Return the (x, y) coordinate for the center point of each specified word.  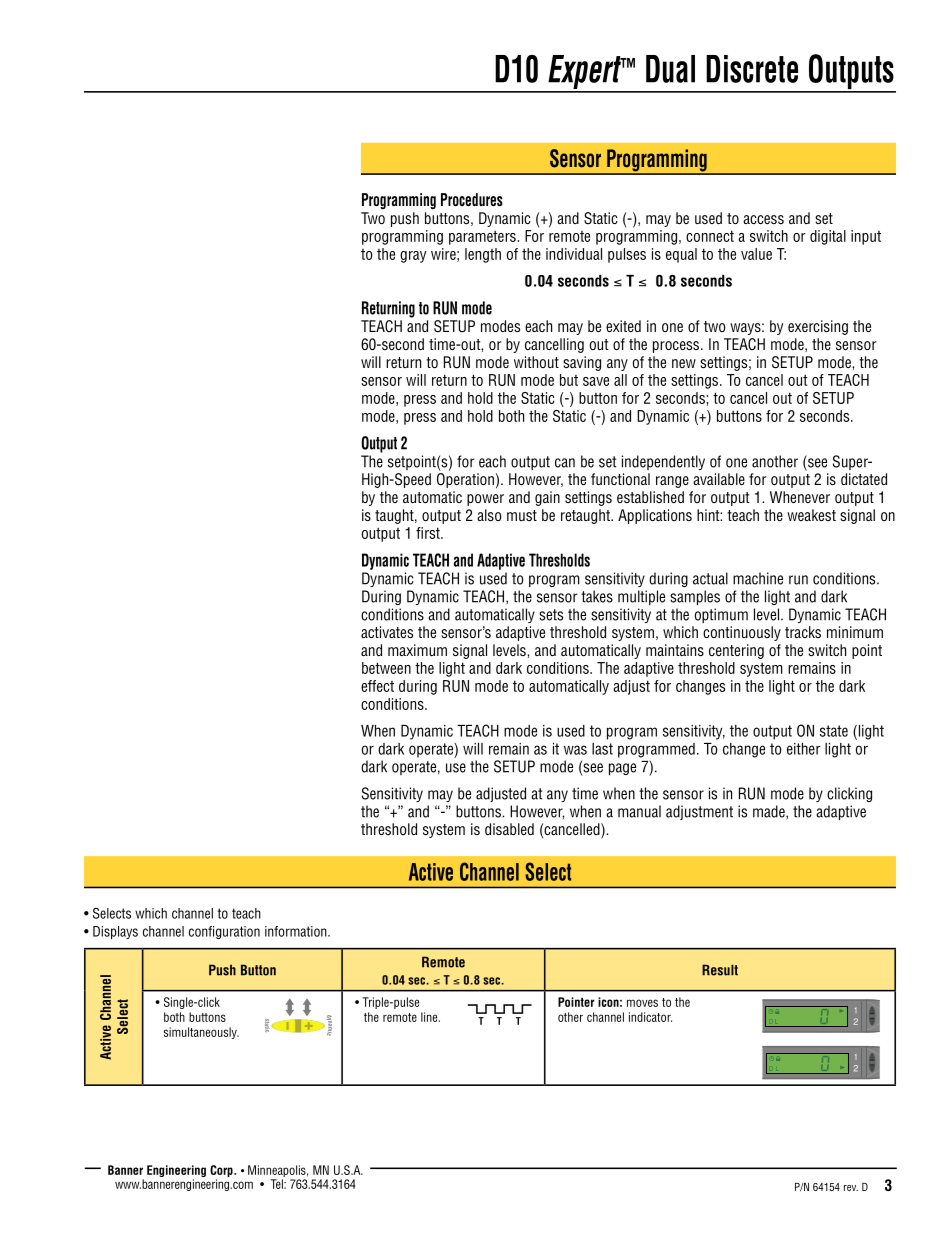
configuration (224, 932)
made (770, 812)
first (429, 533)
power (485, 500)
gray (413, 257)
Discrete (752, 69)
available (719, 479)
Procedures (472, 200)
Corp (222, 1172)
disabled (509, 829)
